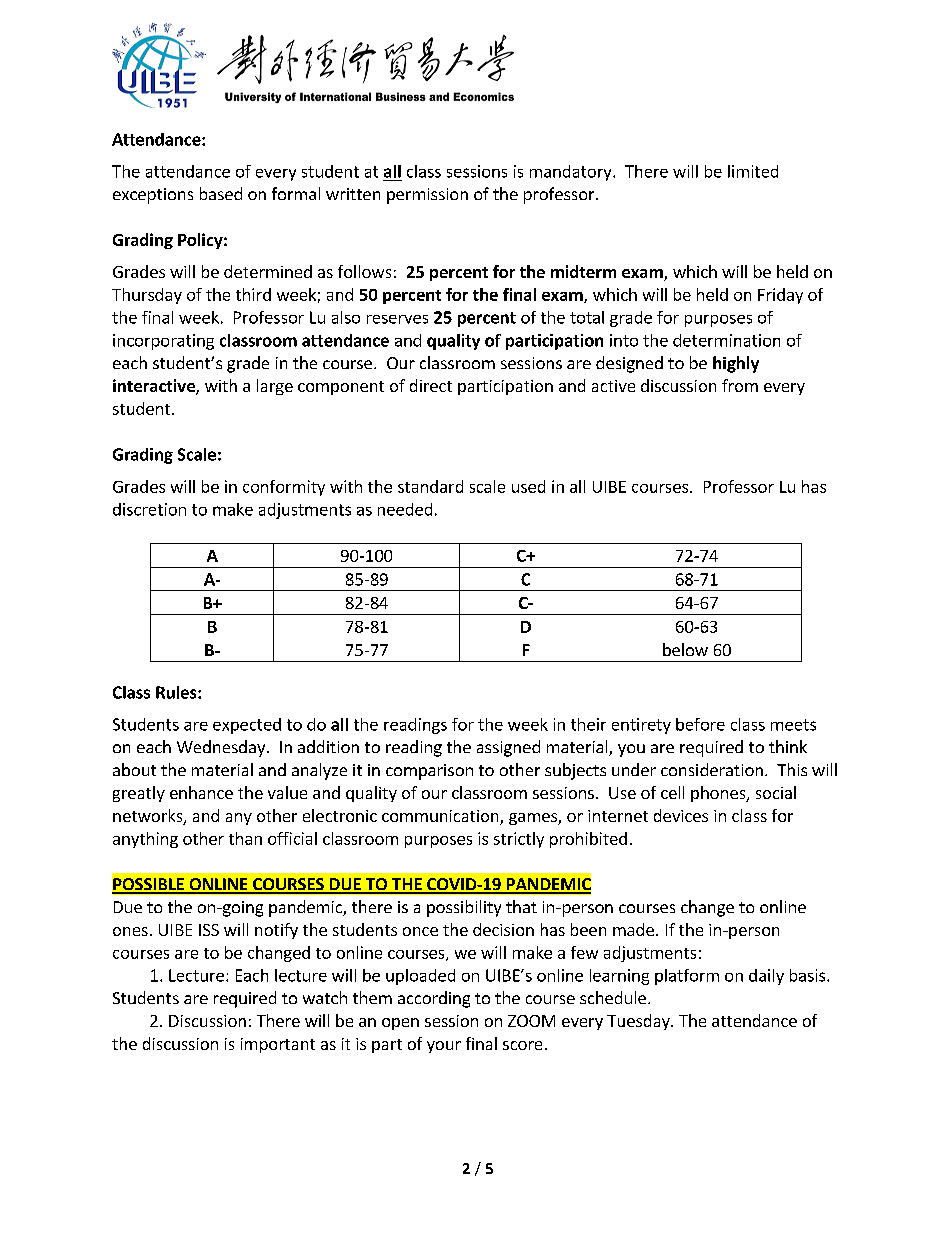  I want to click on Rules, so click(177, 692).
